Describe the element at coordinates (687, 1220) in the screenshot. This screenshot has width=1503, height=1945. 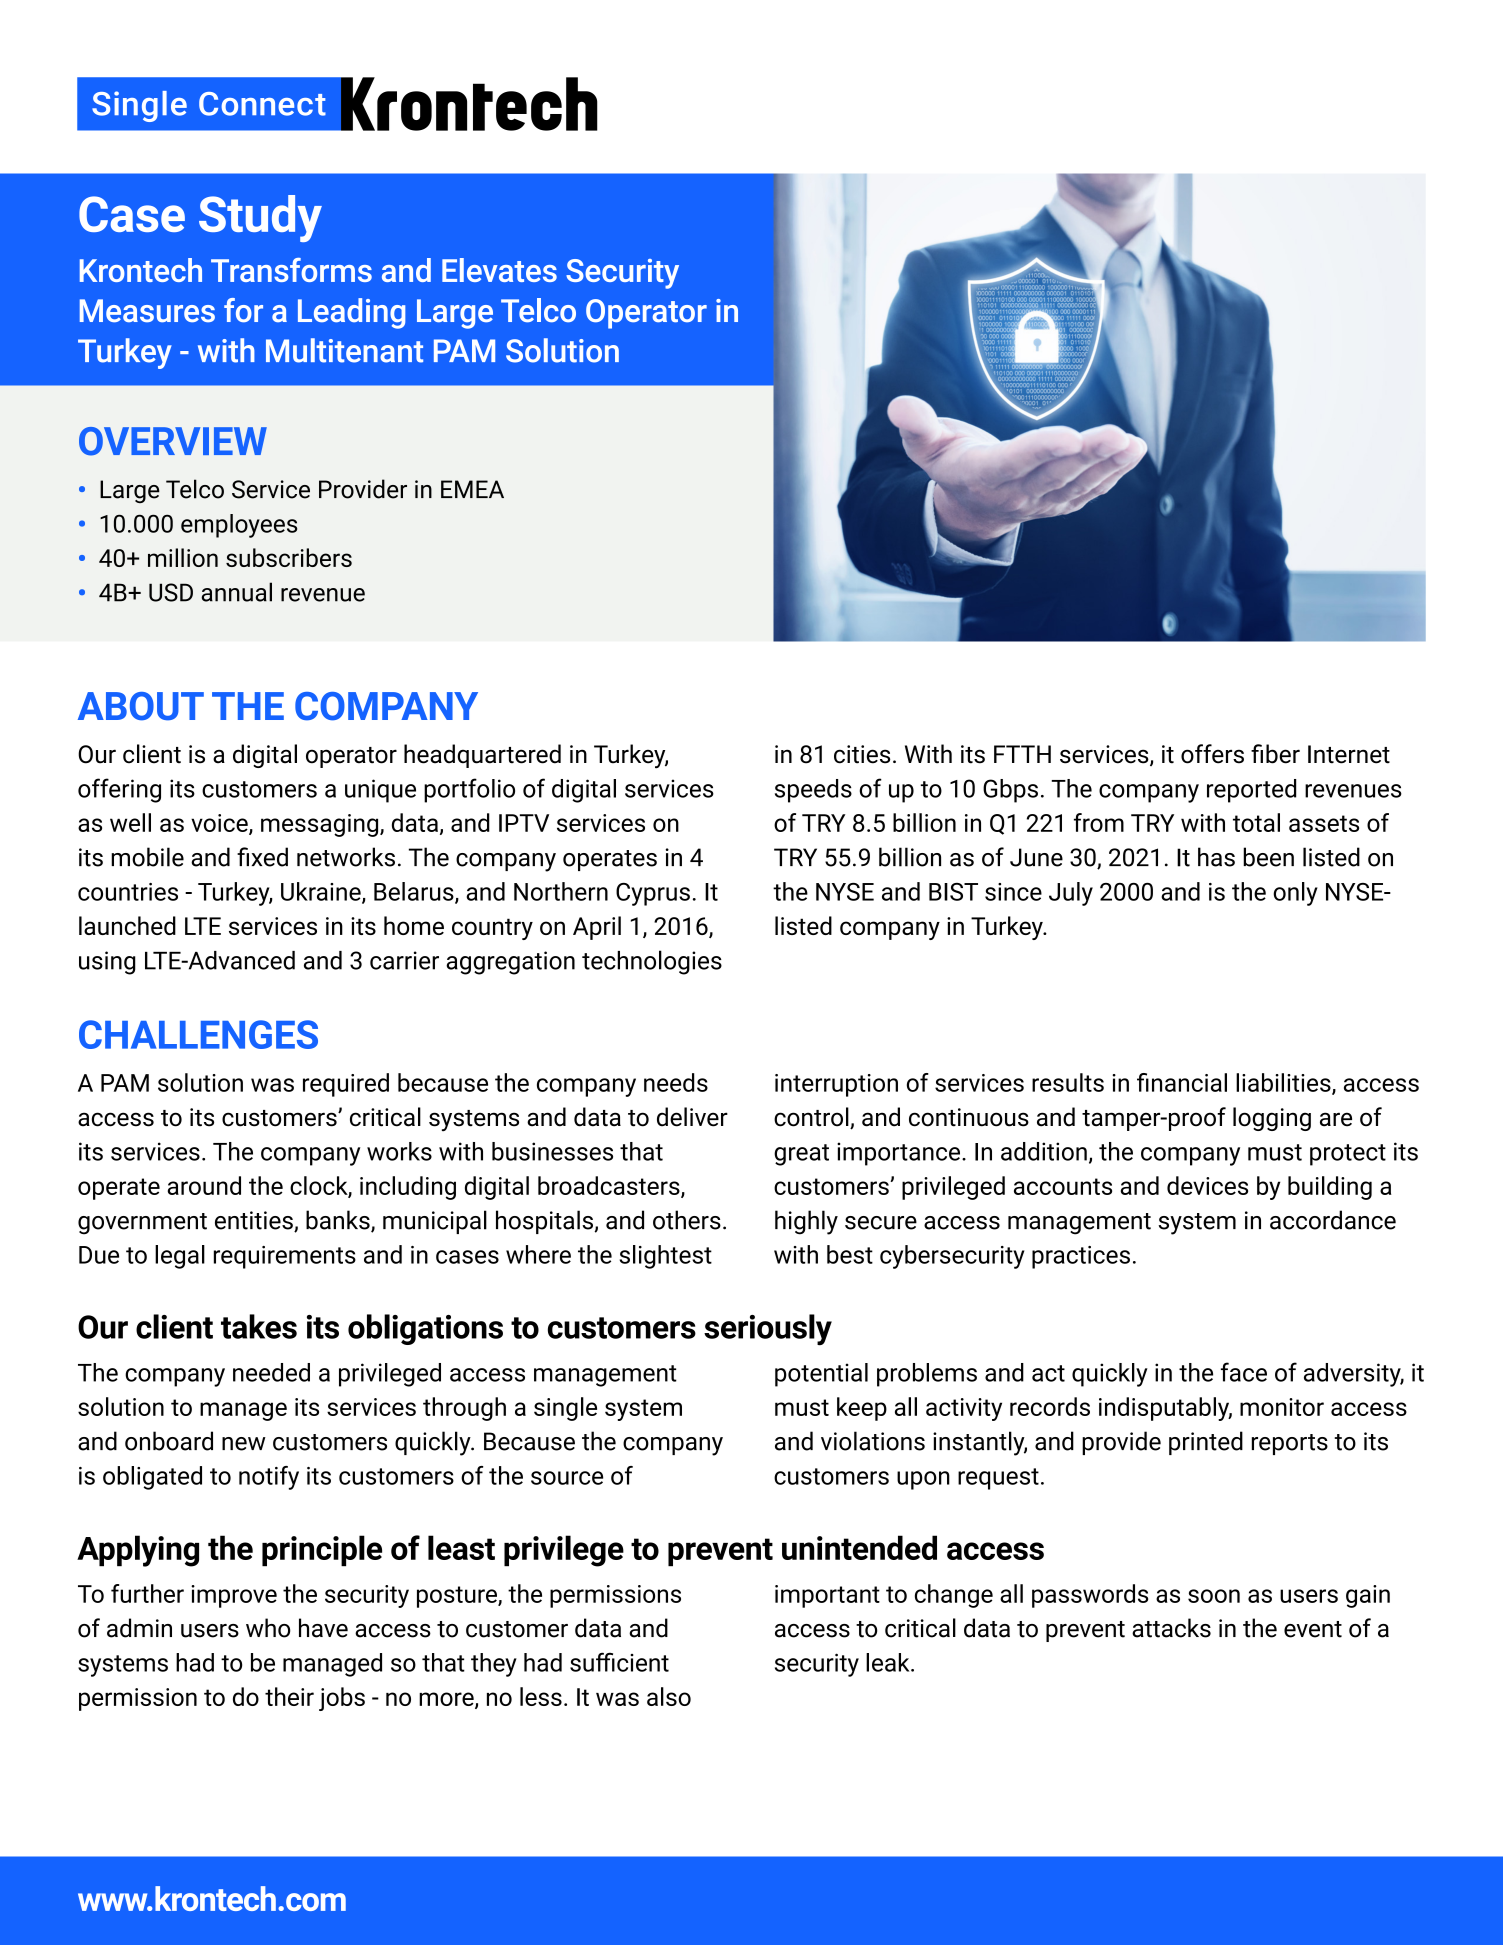
I see `others` at that location.
